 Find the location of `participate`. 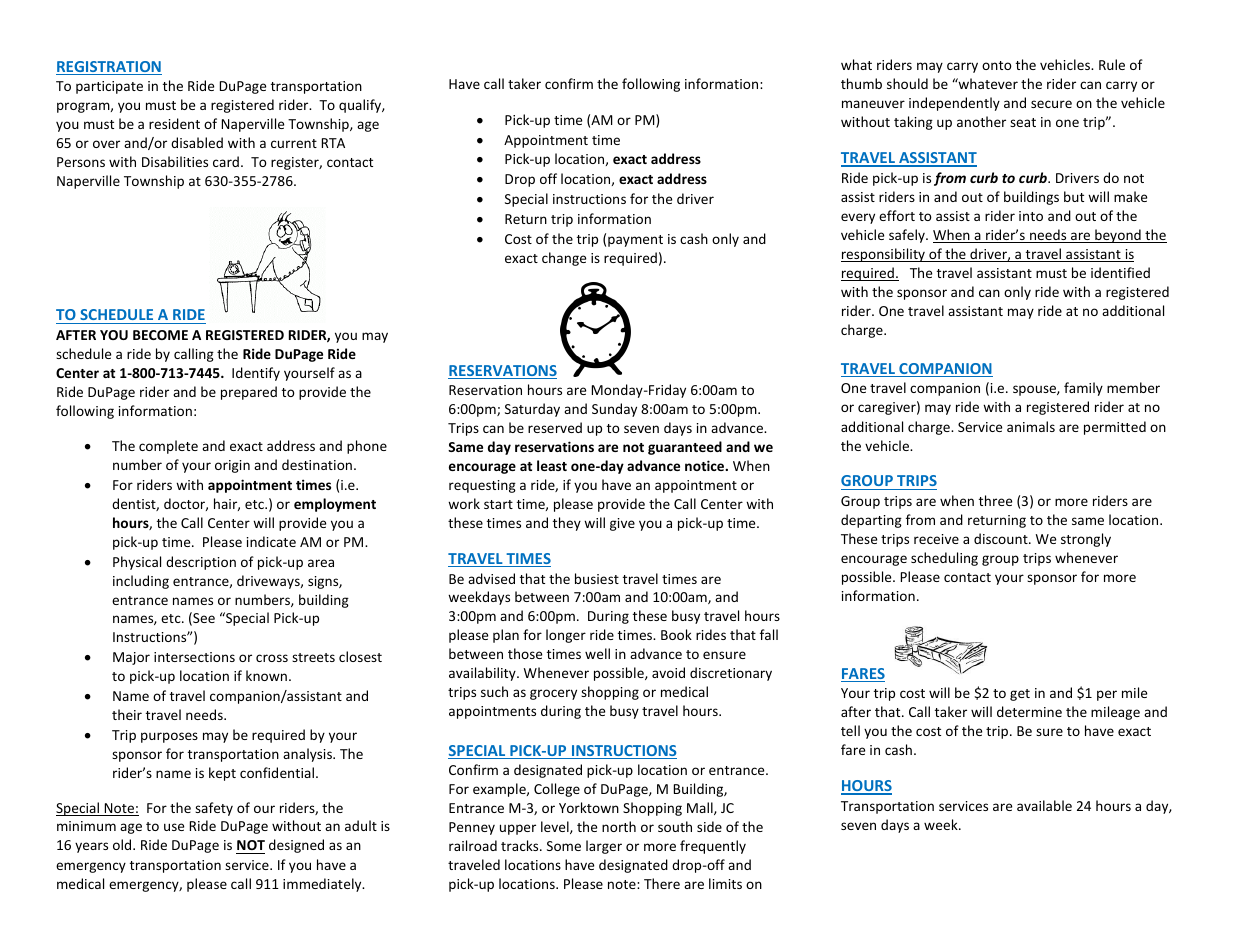

participate is located at coordinates (109, 87).
